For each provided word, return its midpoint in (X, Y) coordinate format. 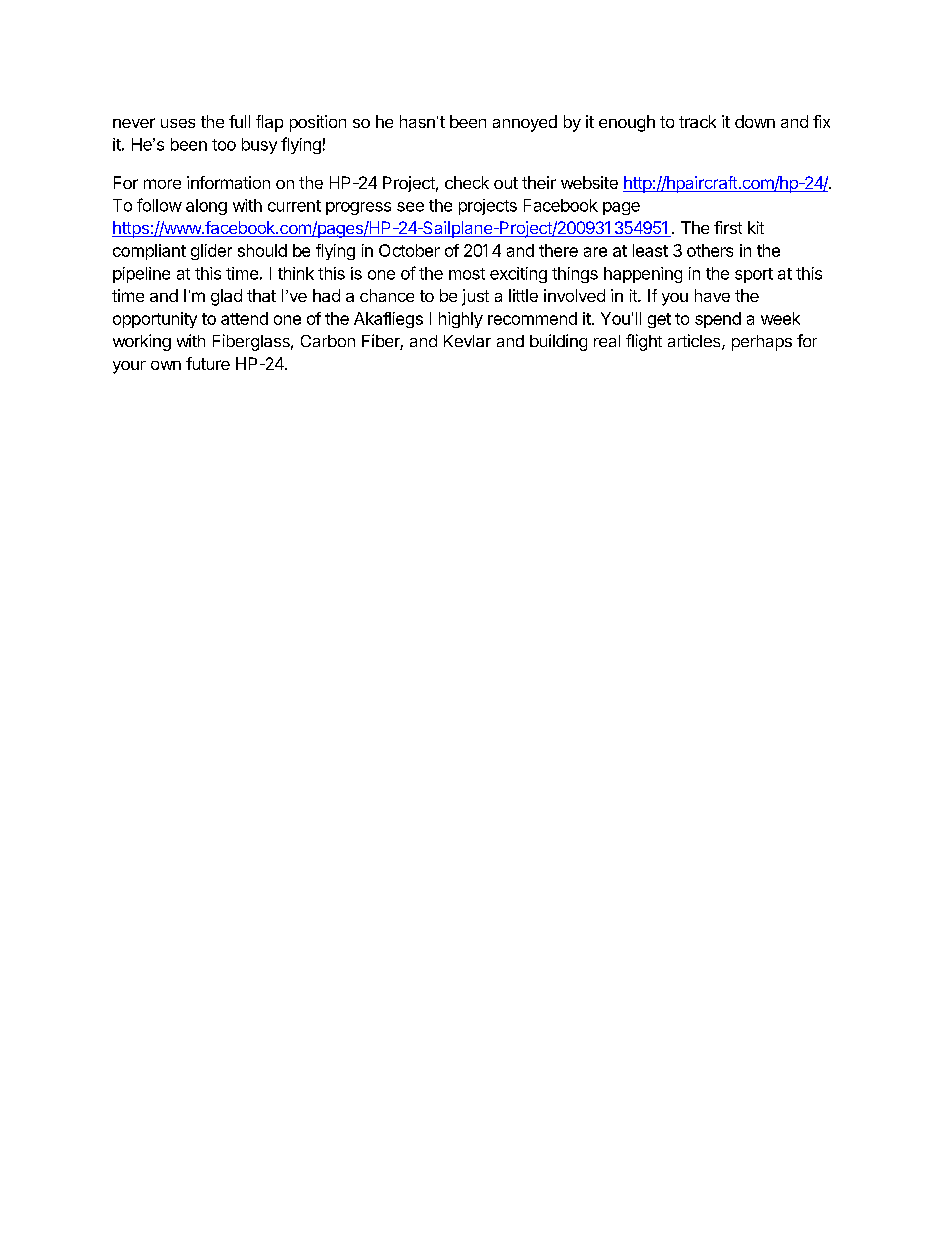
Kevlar (467, 341)
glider (211, 252)
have (712, 295)
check (467, 182)
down (755, 121)
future (208, 363)
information (228, 182)
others (710, 250)
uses (178, 123)
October (409, 250)
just (475, 297)
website (589, 182)
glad (226, 297)
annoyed (525, 123)
